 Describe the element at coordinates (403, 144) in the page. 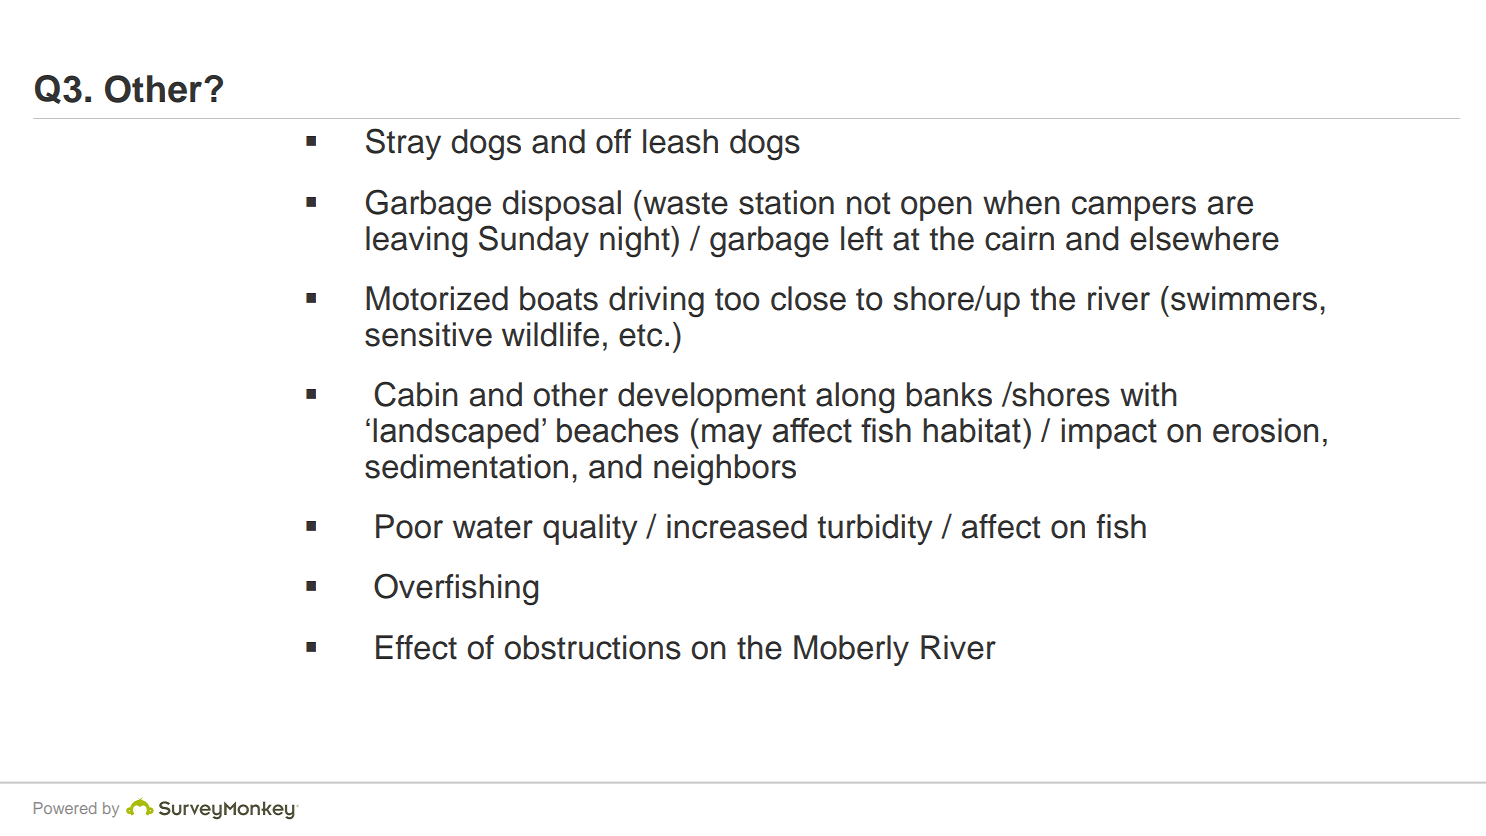

I see `Stray` at that location.
